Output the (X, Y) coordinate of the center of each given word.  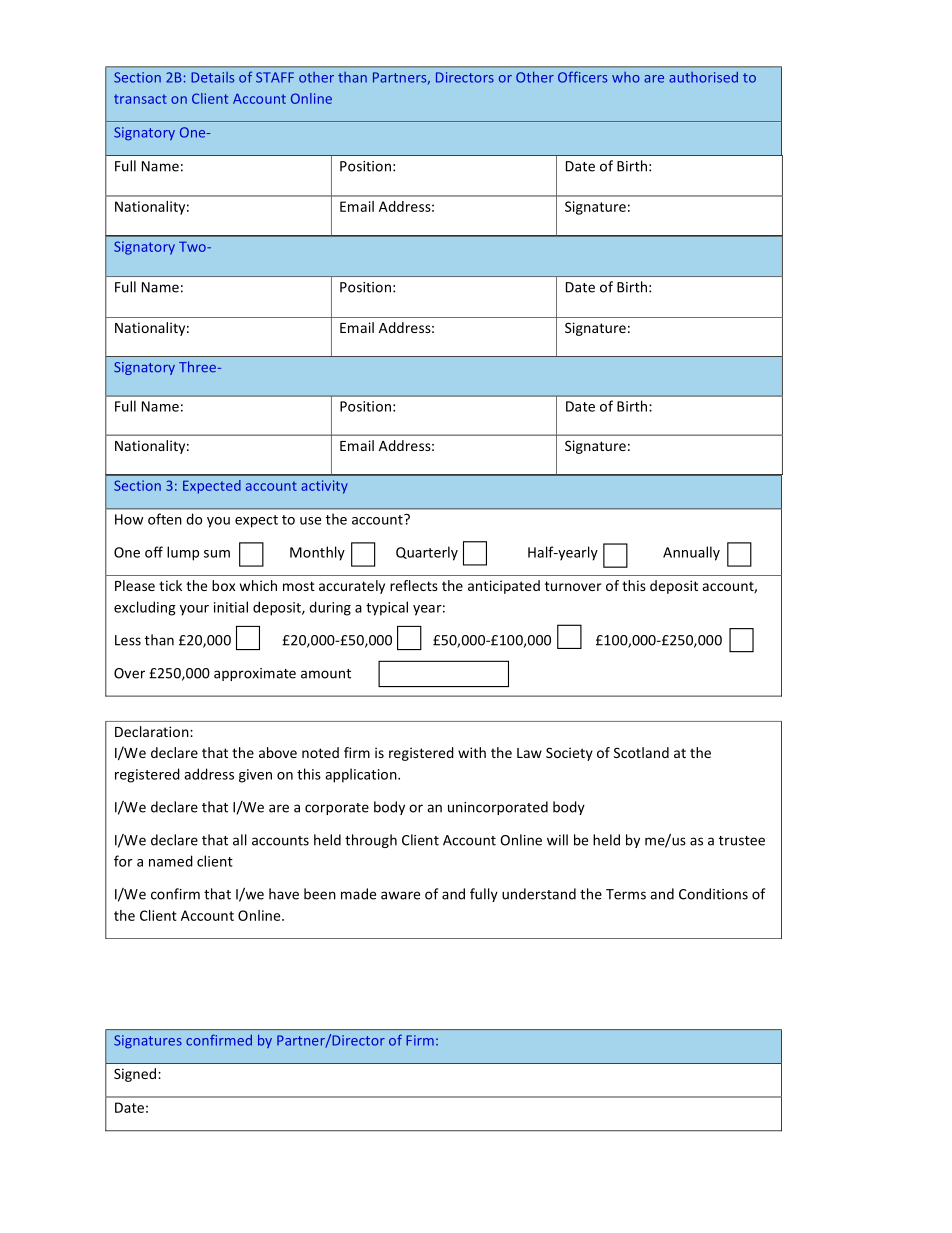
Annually (691, 553)
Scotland (641, 752)
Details (212, 77)
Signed (135, 1075)
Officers (582, 77)
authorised (703, 77)
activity (324, 487)
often (165, 519)
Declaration (153, 731)
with (472, 752)
